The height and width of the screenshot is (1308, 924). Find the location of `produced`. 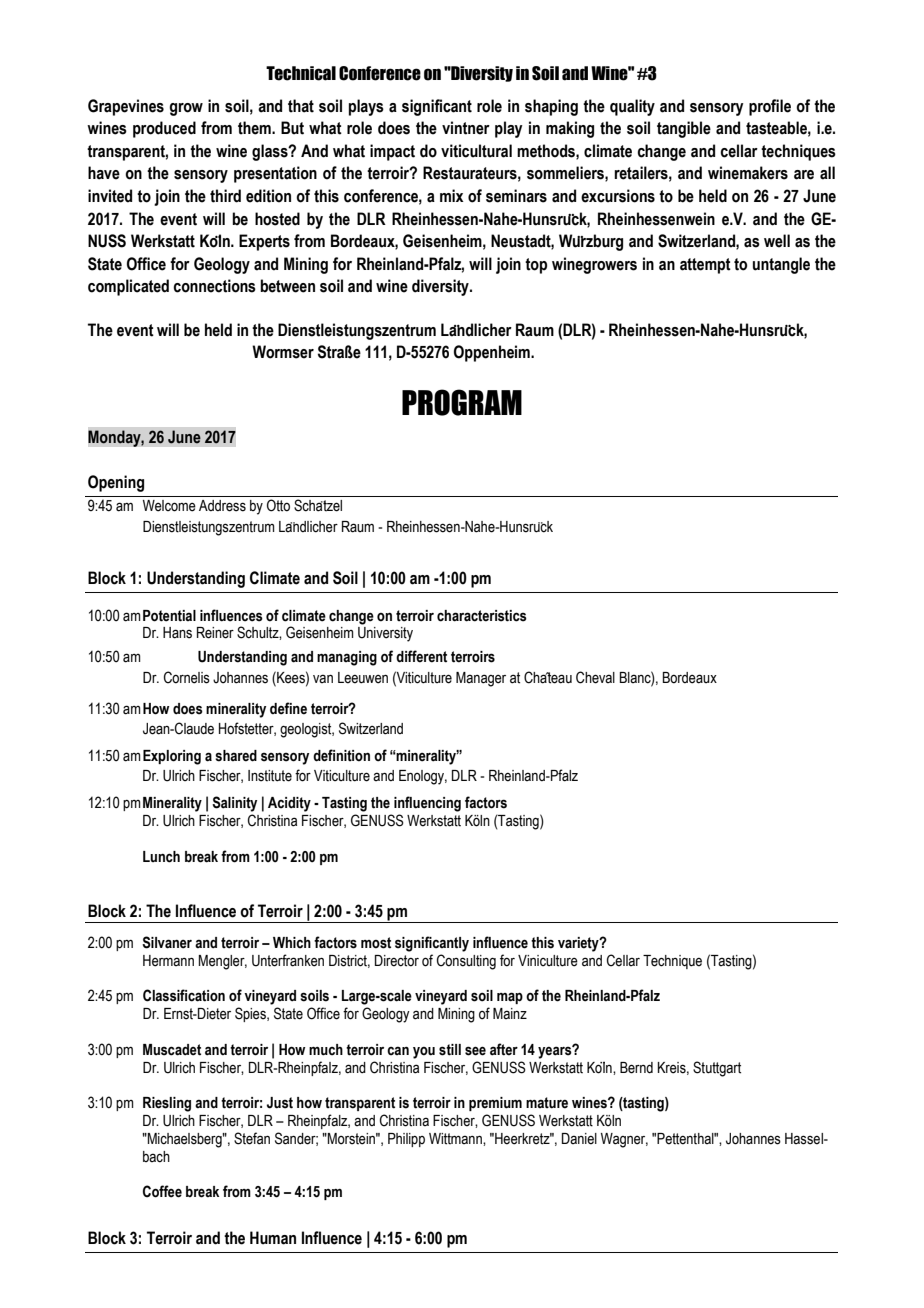

produced is located at coordinates (164, 129).
